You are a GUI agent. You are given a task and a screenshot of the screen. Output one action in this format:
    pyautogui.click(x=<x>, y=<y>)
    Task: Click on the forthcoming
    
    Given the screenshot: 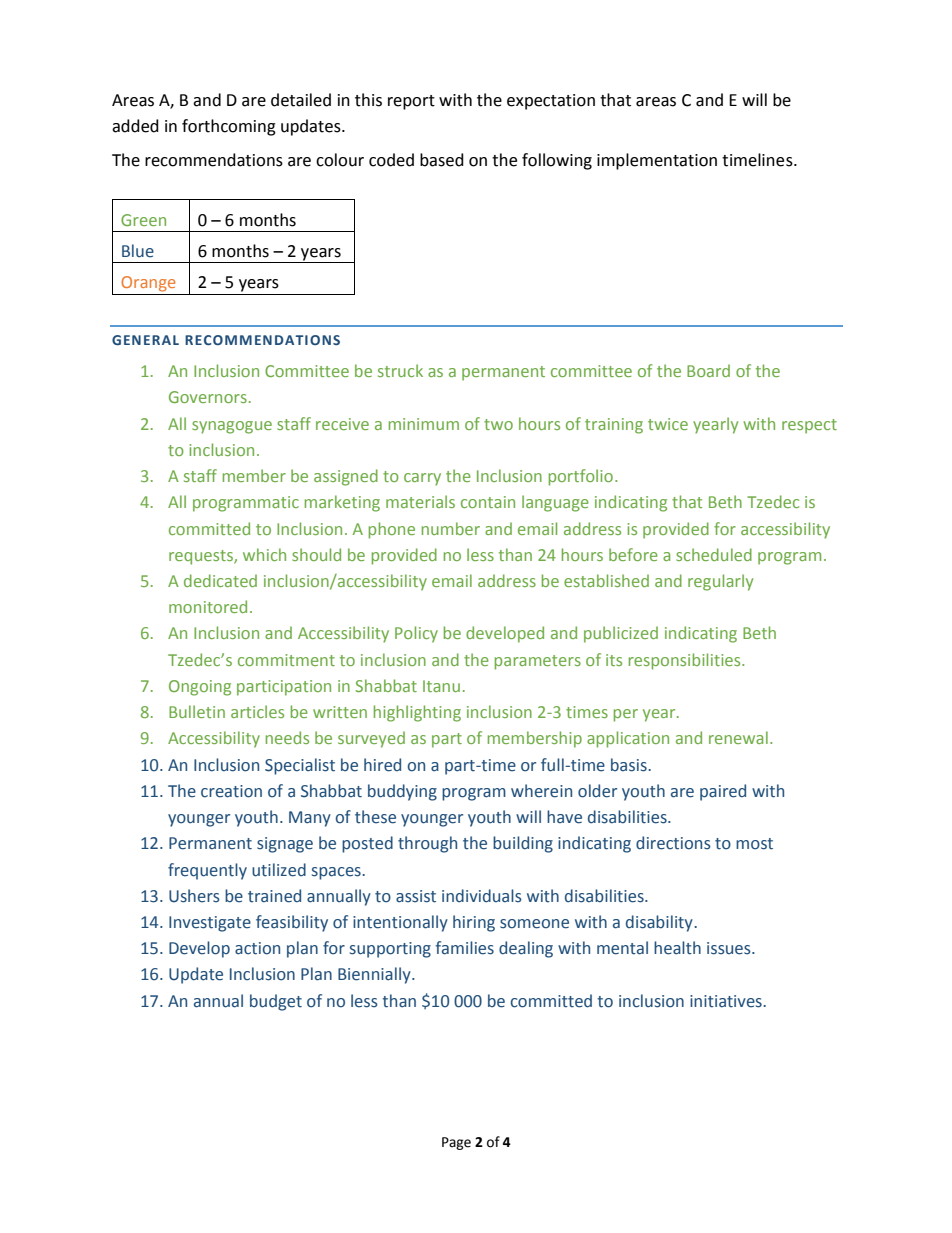 What is the action you would take?
    pyautogui.click(x=229, y=127)
